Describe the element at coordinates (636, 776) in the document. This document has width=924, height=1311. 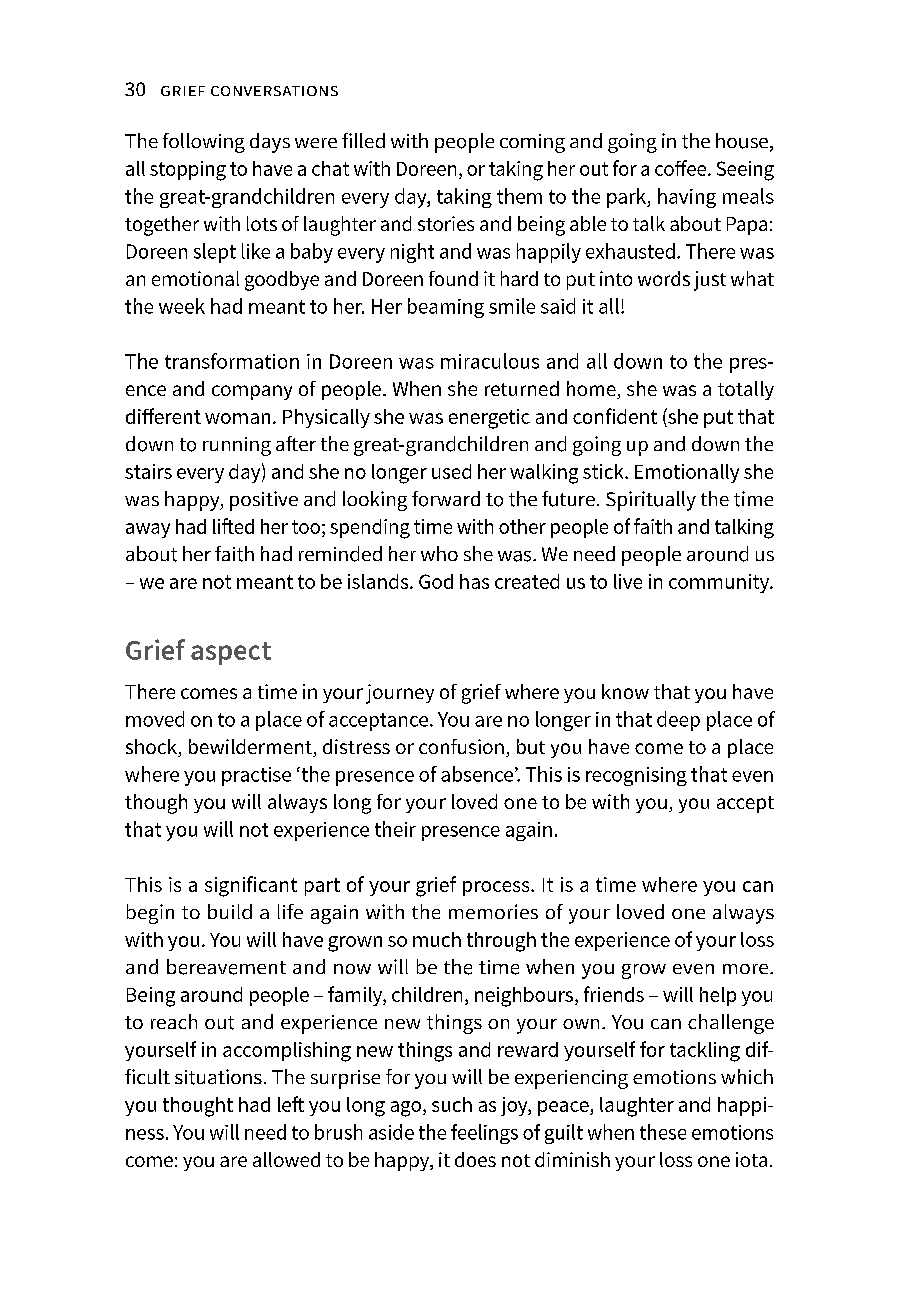
I see `recognising` at that location.
